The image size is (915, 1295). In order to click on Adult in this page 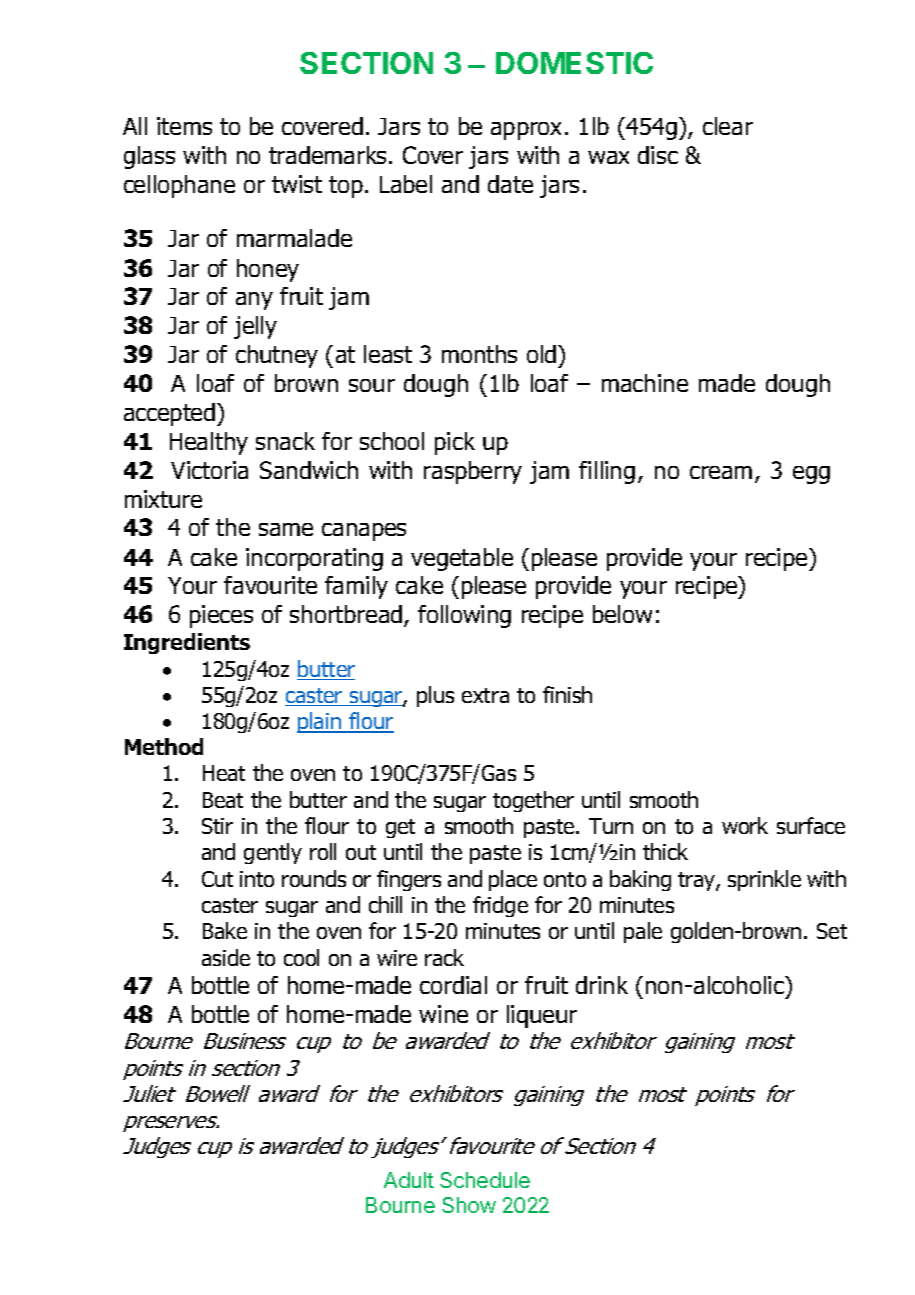, I will do `click(409, 1180)`.
